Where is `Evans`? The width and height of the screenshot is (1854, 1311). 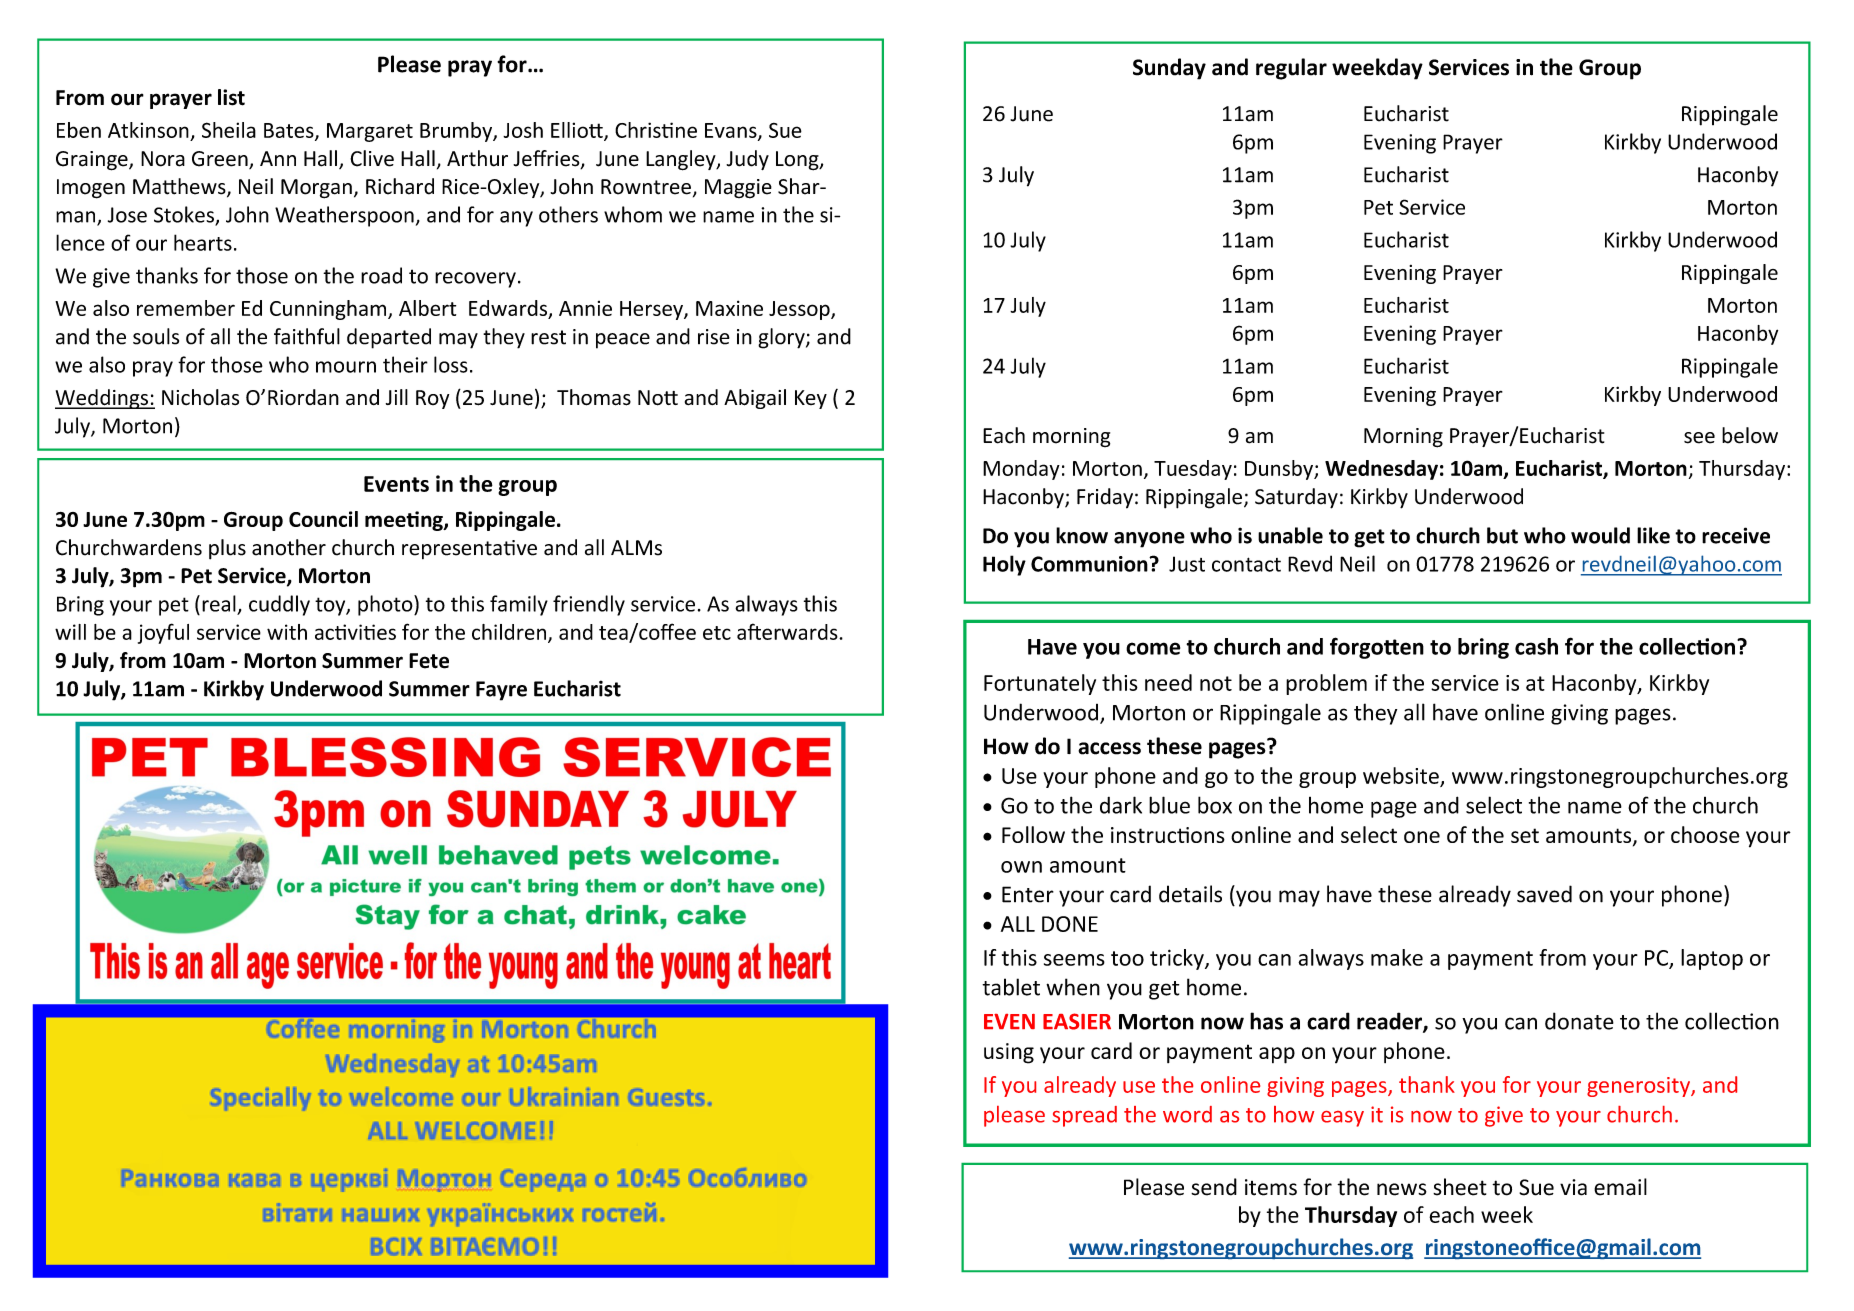 Evans is located at coordinates (732, 131).
